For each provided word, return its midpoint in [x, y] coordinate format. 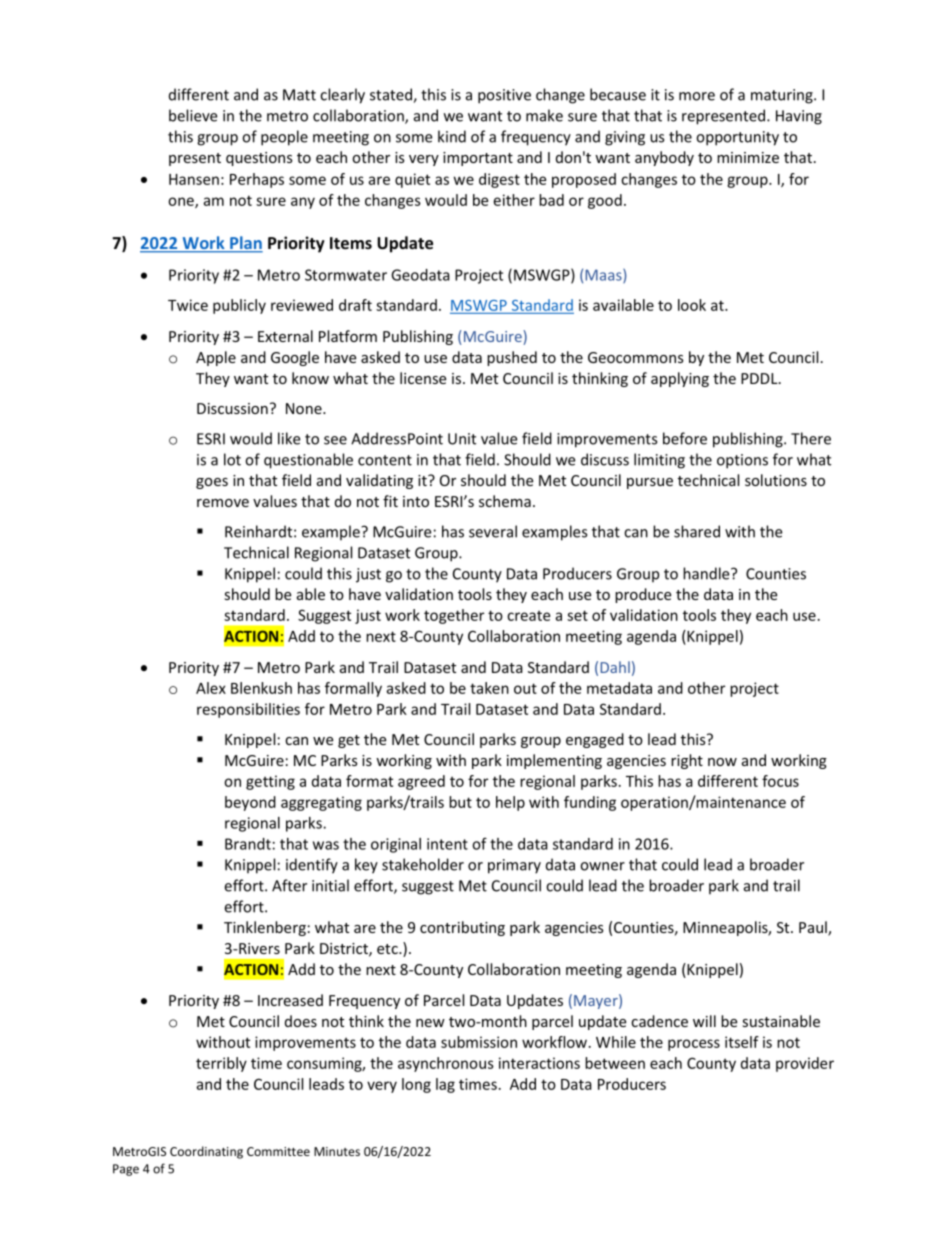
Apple [216, 358]
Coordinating [206, 1152]
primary [514, 866]
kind [452, 136]
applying [680, 379]
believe [193, 115]
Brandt [248, 844]
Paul [814, 928]
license [423, 378]
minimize [748, 157]
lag [445, 1085]
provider [805, 1064]
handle [707, 573]
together [454, 616]
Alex [211, 688]
